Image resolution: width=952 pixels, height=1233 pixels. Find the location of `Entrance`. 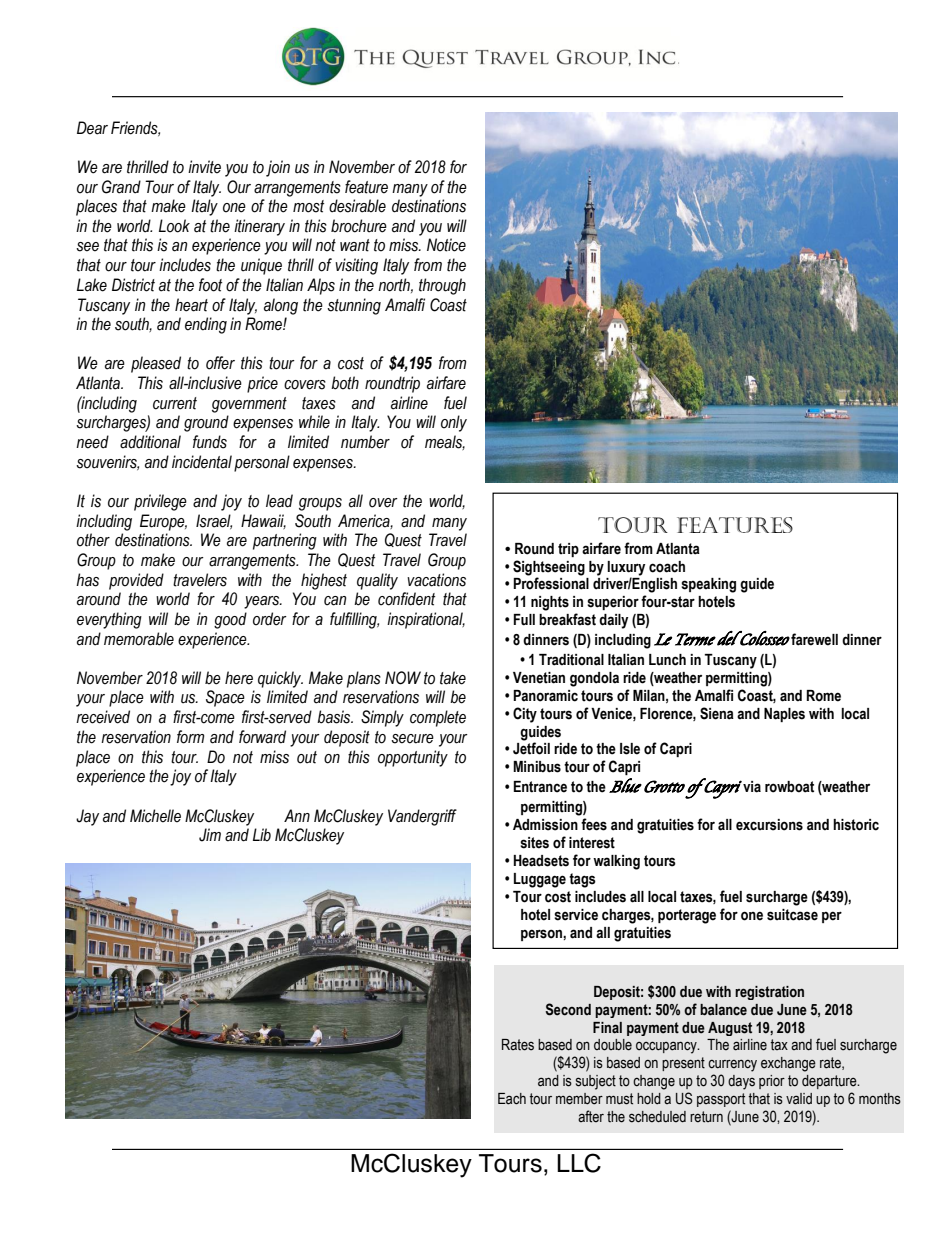

Entrance is located at coordinates (540, 787).
